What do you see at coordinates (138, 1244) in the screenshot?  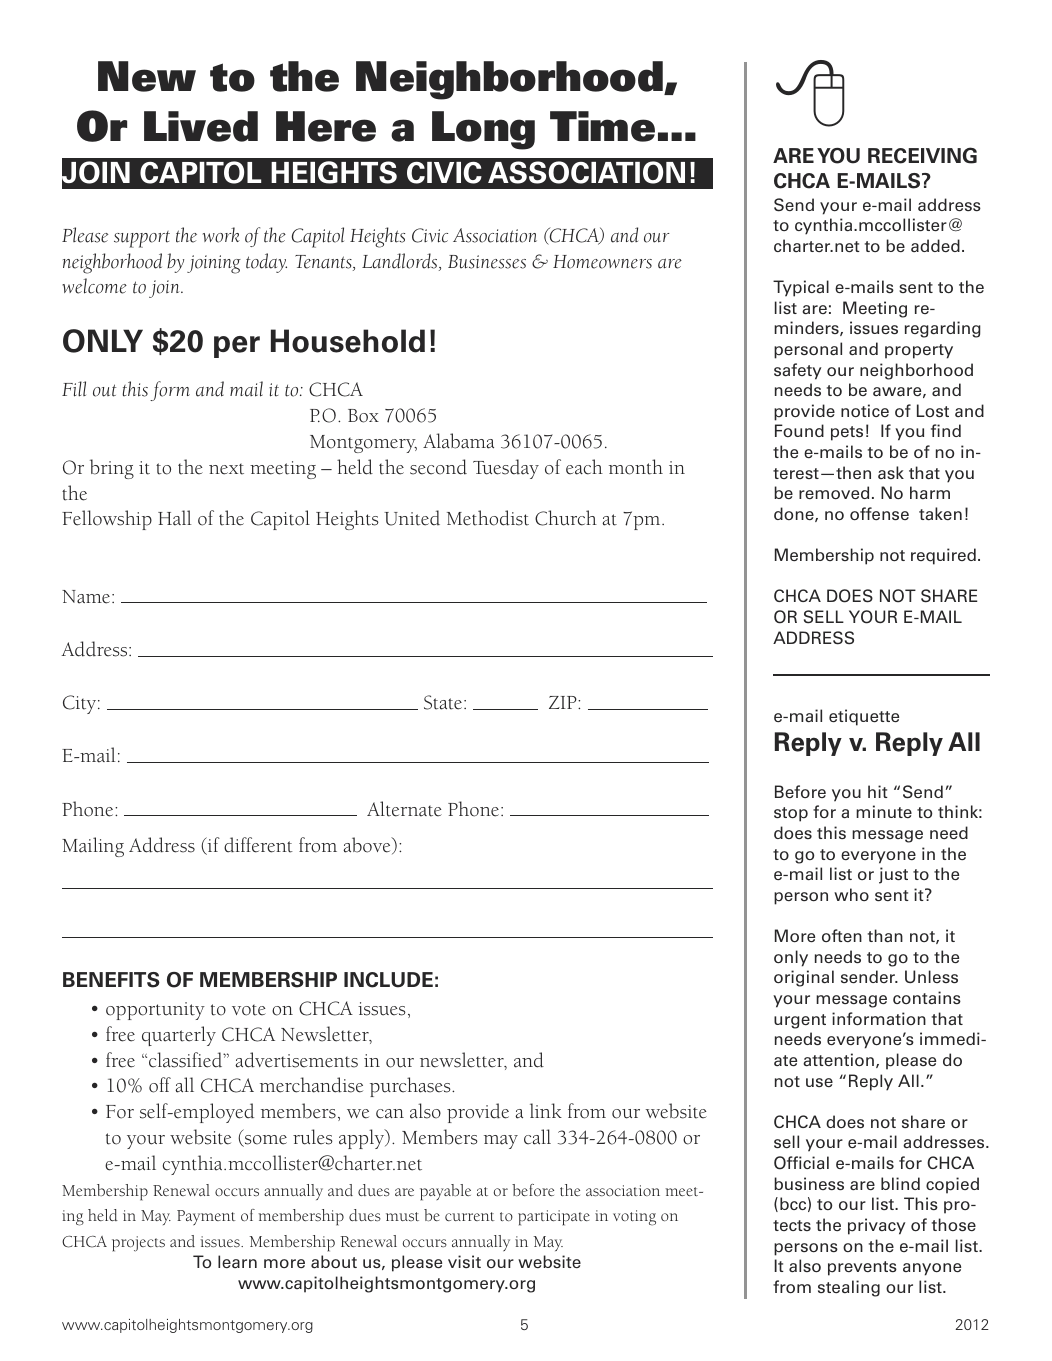 I see `projects` at bounding box center [138, 1244].
